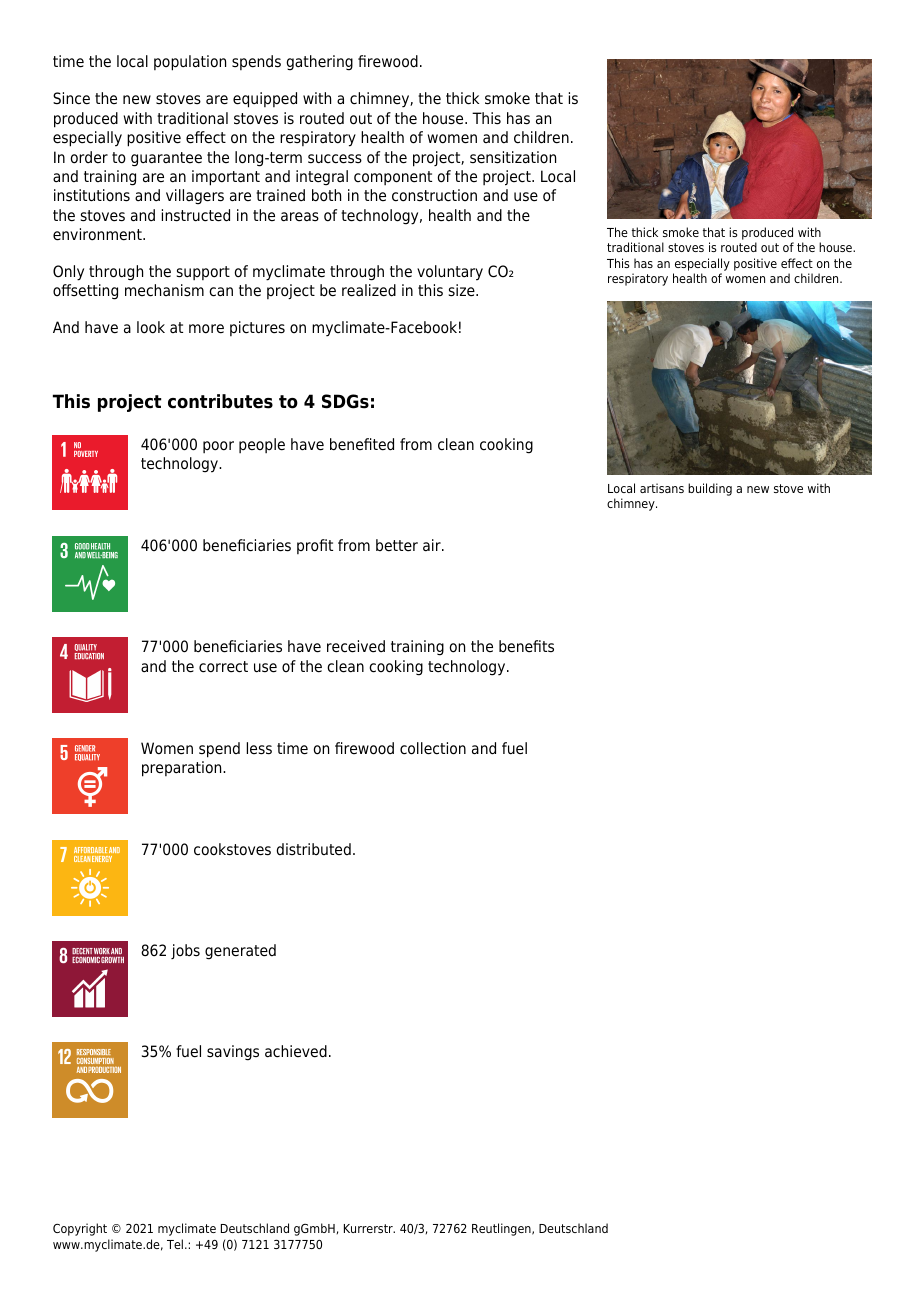  Describe the element at coordinates (190, 63) in the screenshot. I see `population` at that location.
